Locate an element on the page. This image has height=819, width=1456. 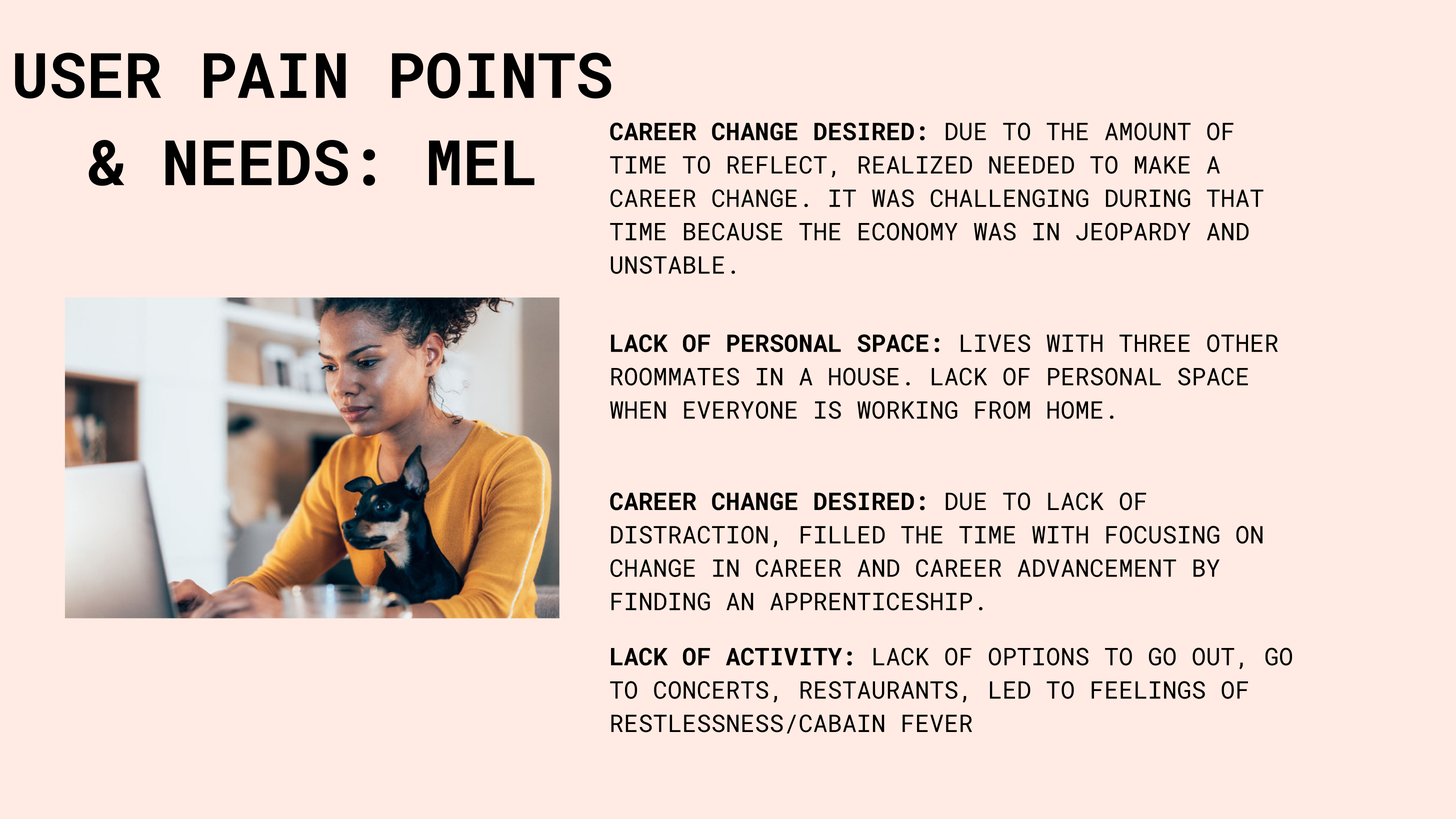
FEELINGS is located at coordinates (1148, 690).
